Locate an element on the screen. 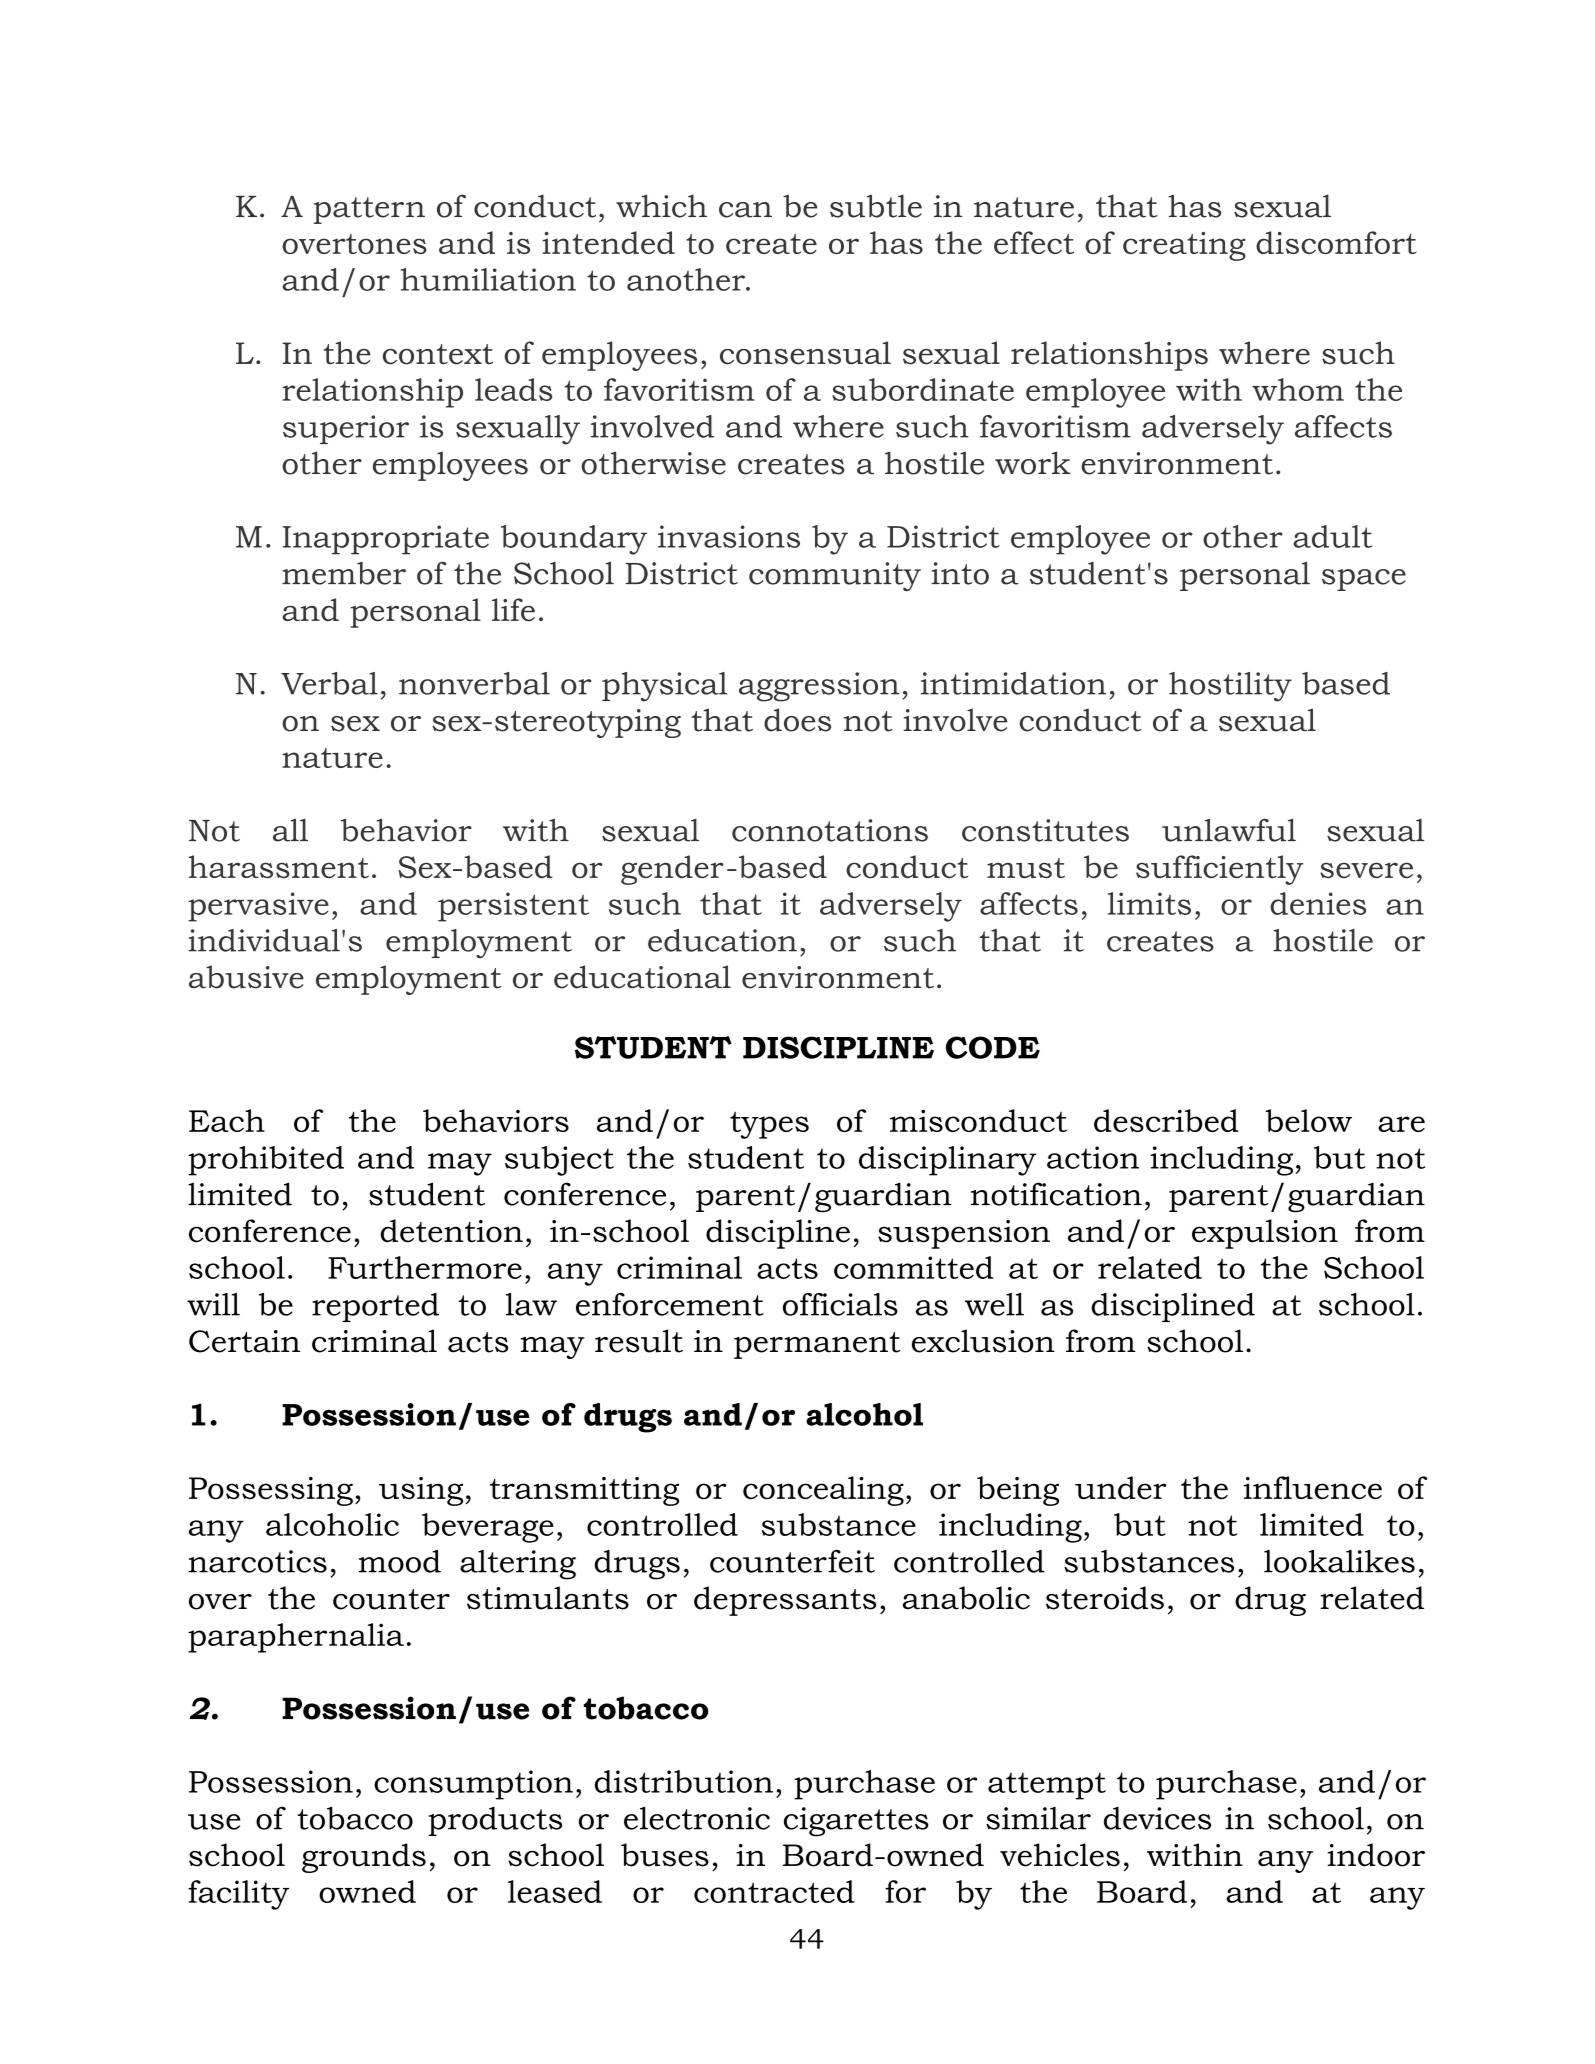 The height and width of the screenshot is (2064, 1595). pattern is located at coordinates (369, 210).
